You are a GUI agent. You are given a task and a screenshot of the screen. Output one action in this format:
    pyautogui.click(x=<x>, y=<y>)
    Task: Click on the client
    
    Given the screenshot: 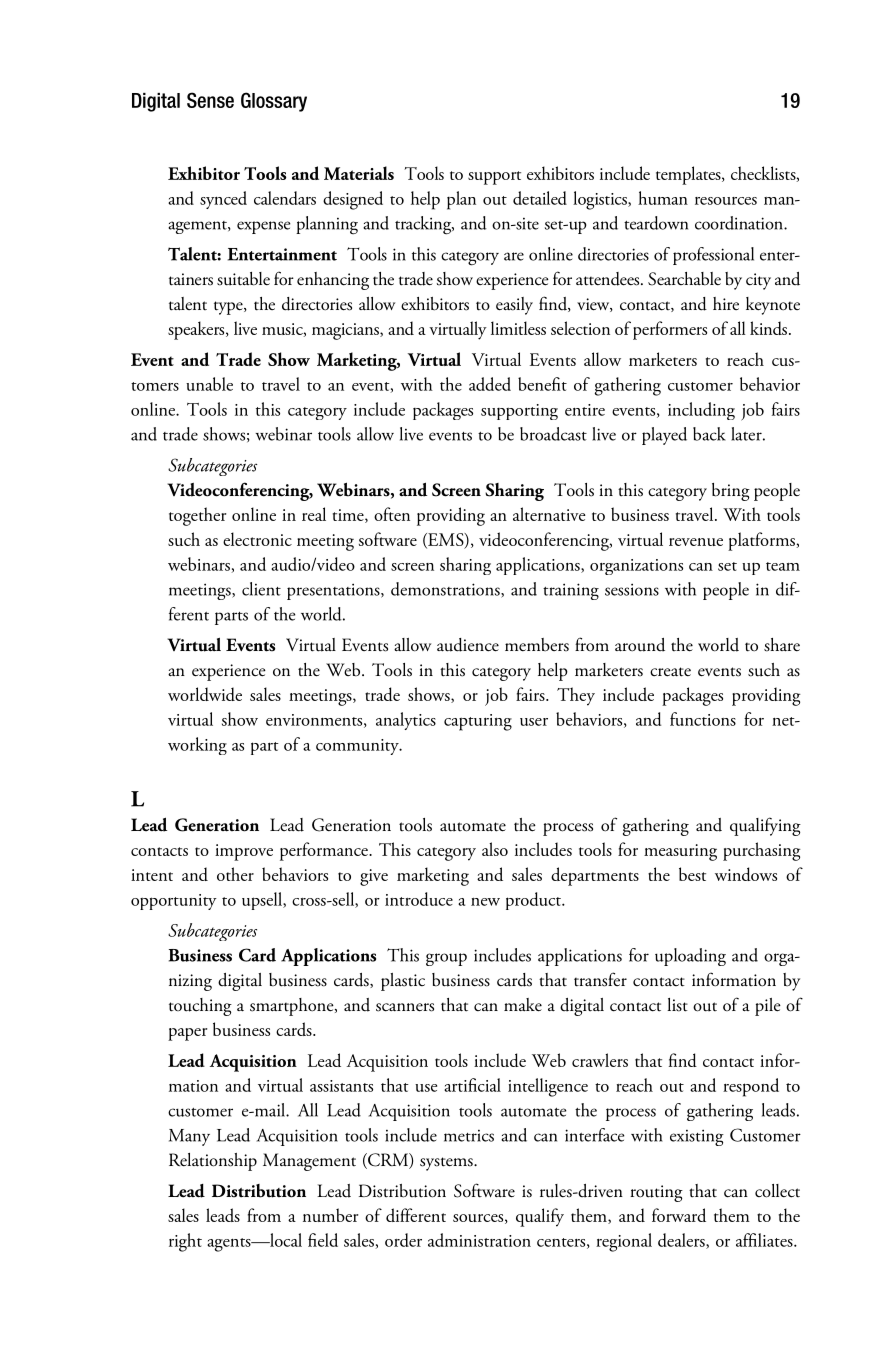 What is the action you would take?
    pyautogui.click(x=261, y=589)
